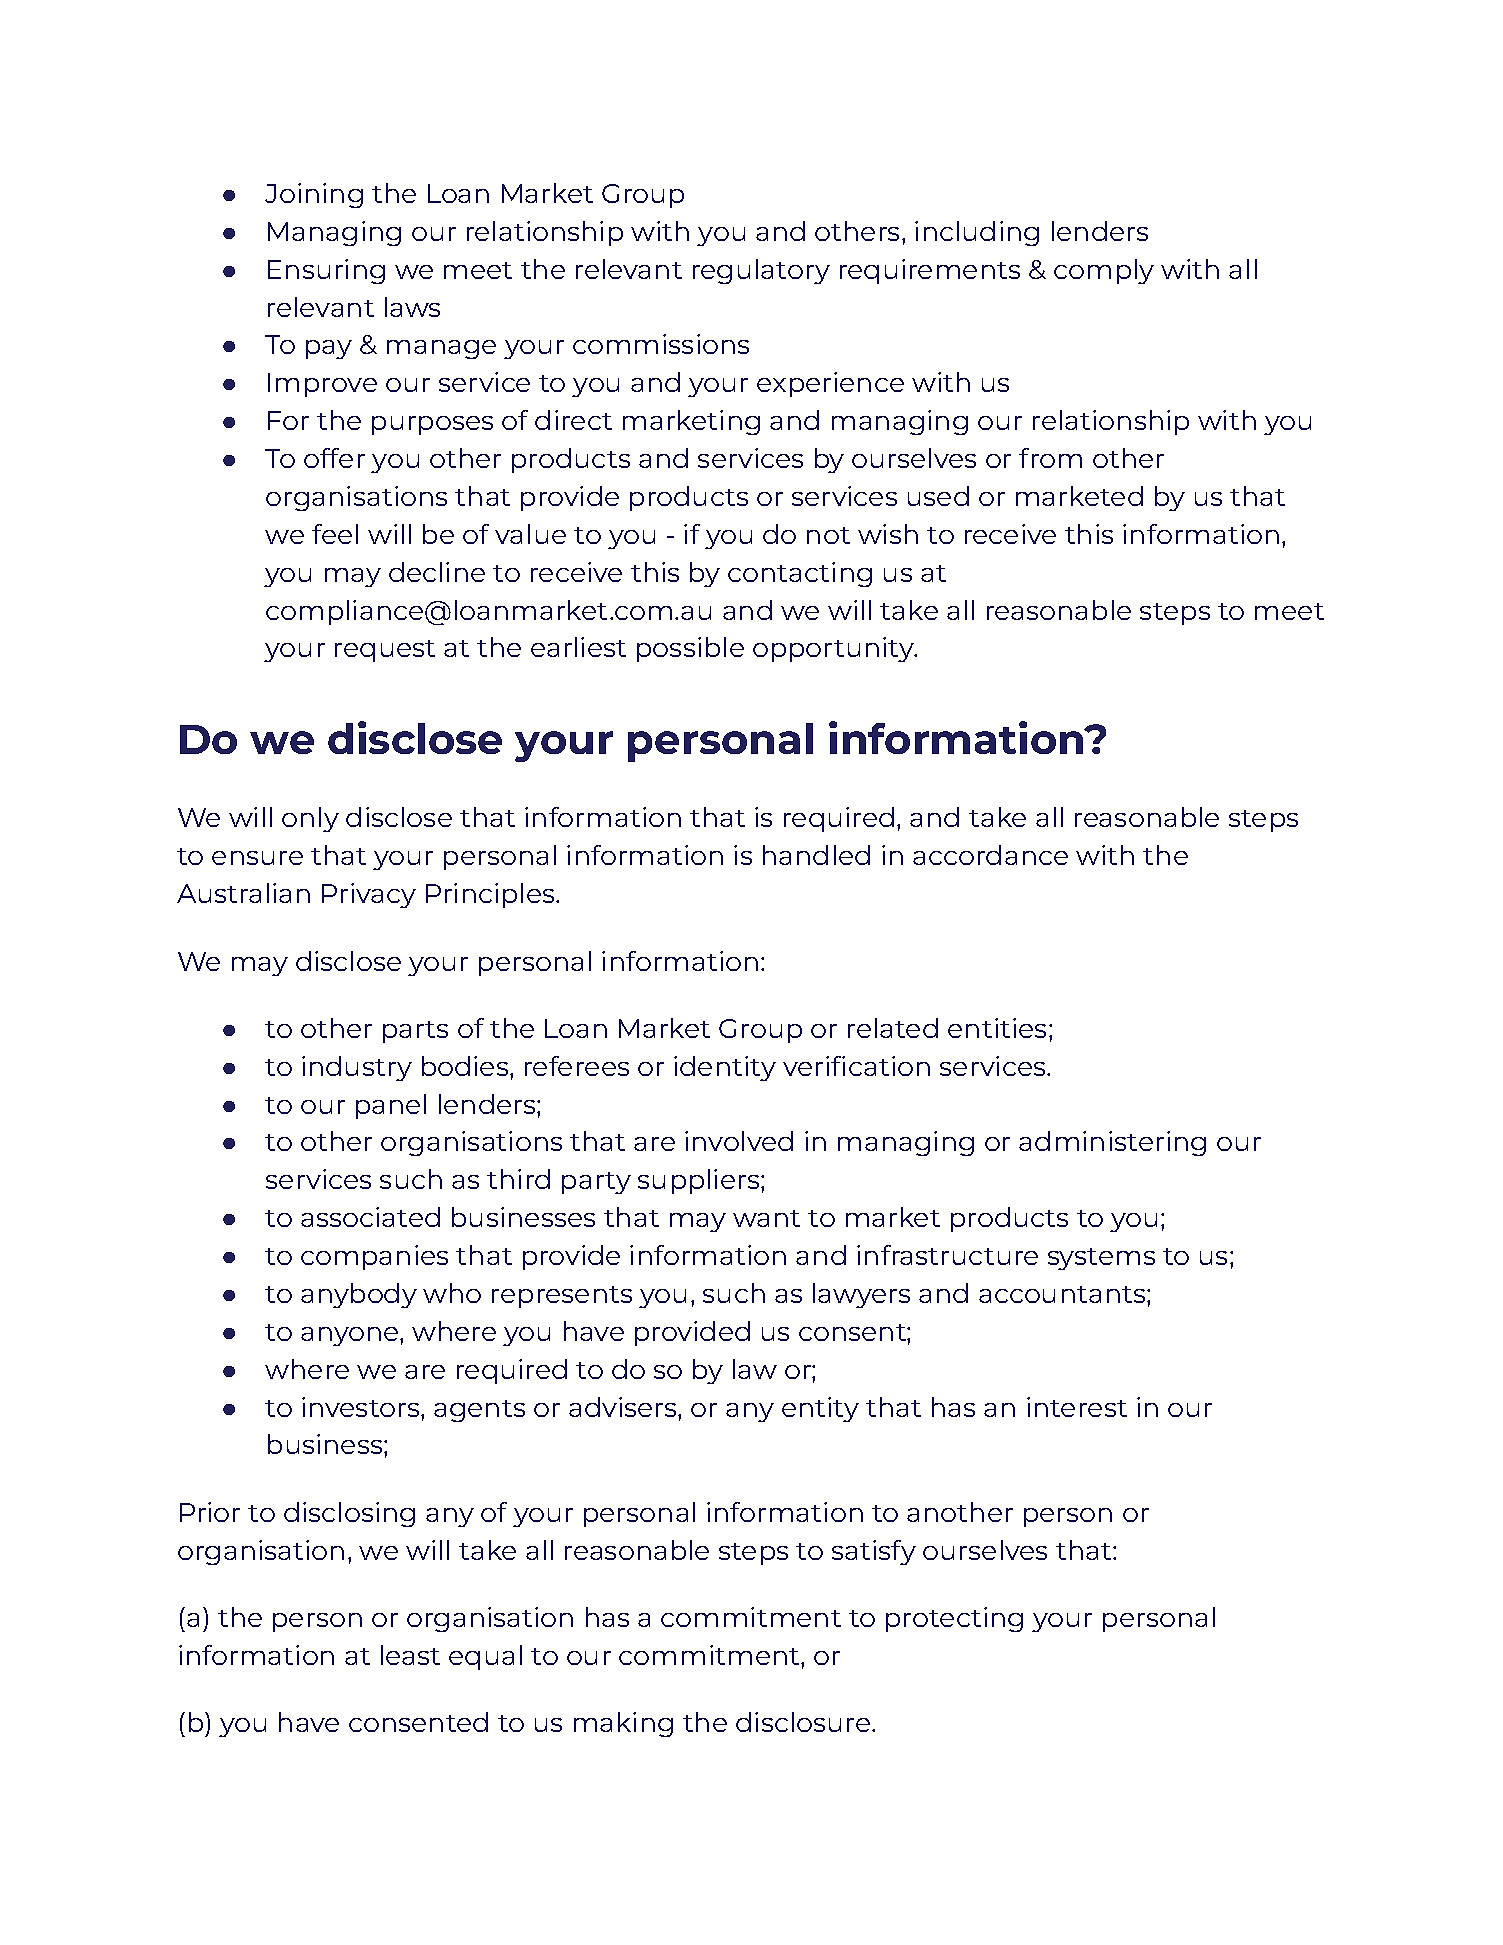  Describe the element at coordinates (1077, 1407) in the document. I see `interest` at that location.
